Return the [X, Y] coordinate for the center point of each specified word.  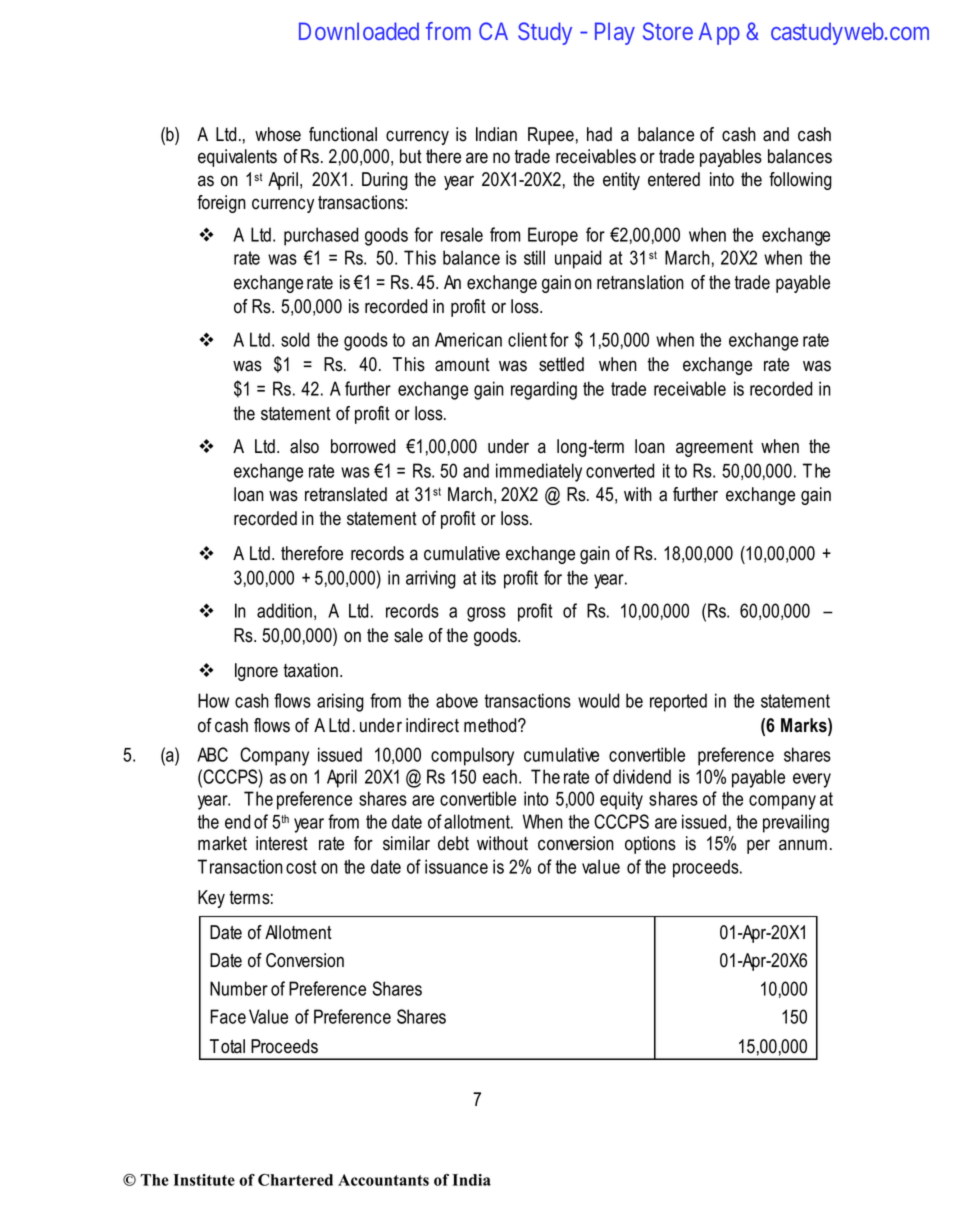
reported [678, 702]
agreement [714, 448]
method [491, 725]
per [758, 846]
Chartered [295, 1180]
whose [278, 134]
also [304, 446]
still [534, 257]
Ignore [256, 672]
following [800, 181]
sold [295, 339]
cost [301, 867]
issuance [456, 866]
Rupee [551, 136]
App [719, 33]
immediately [539, 472]
